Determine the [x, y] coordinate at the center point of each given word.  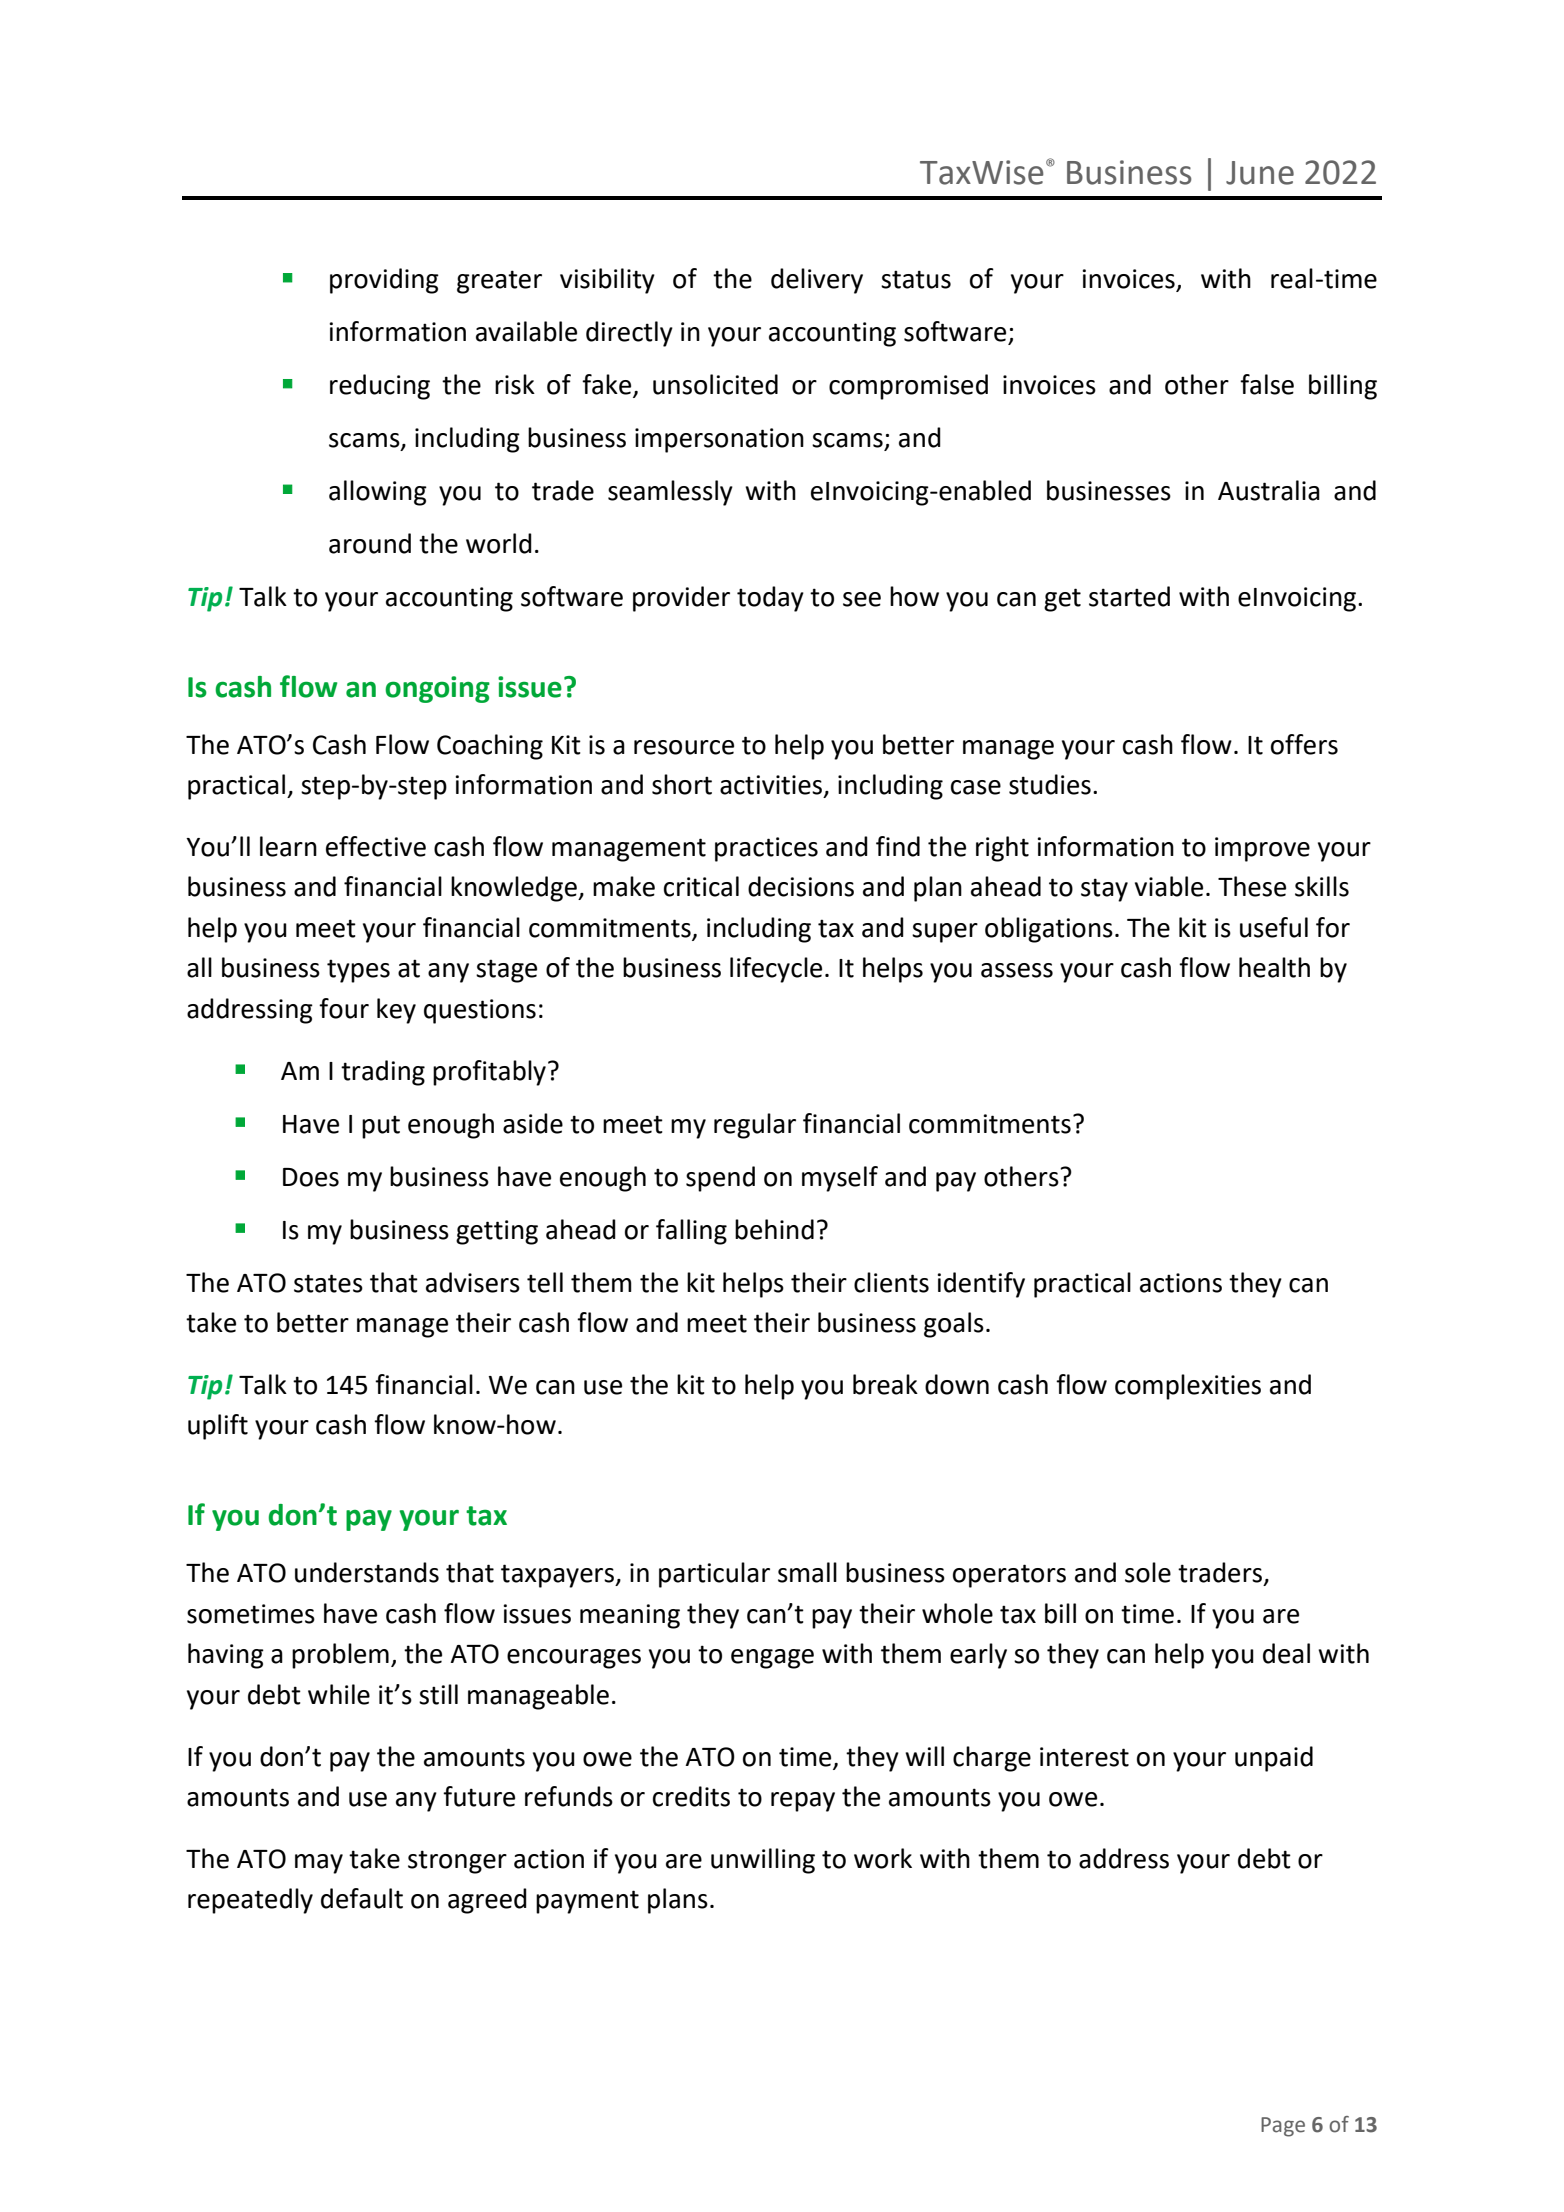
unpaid [1274, 1759]
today [770, 599]
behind [774, 1229]
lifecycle [776, 970]
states [328, 1283]
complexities [1188, 1387]
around [370, 543]
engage [772, 1659]
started [1129, 596]
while [339, 1694]
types [358, 971]
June [1260, 173]
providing [384, 281]
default [362, 1898]
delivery [817, 281]
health [1274, 967]
